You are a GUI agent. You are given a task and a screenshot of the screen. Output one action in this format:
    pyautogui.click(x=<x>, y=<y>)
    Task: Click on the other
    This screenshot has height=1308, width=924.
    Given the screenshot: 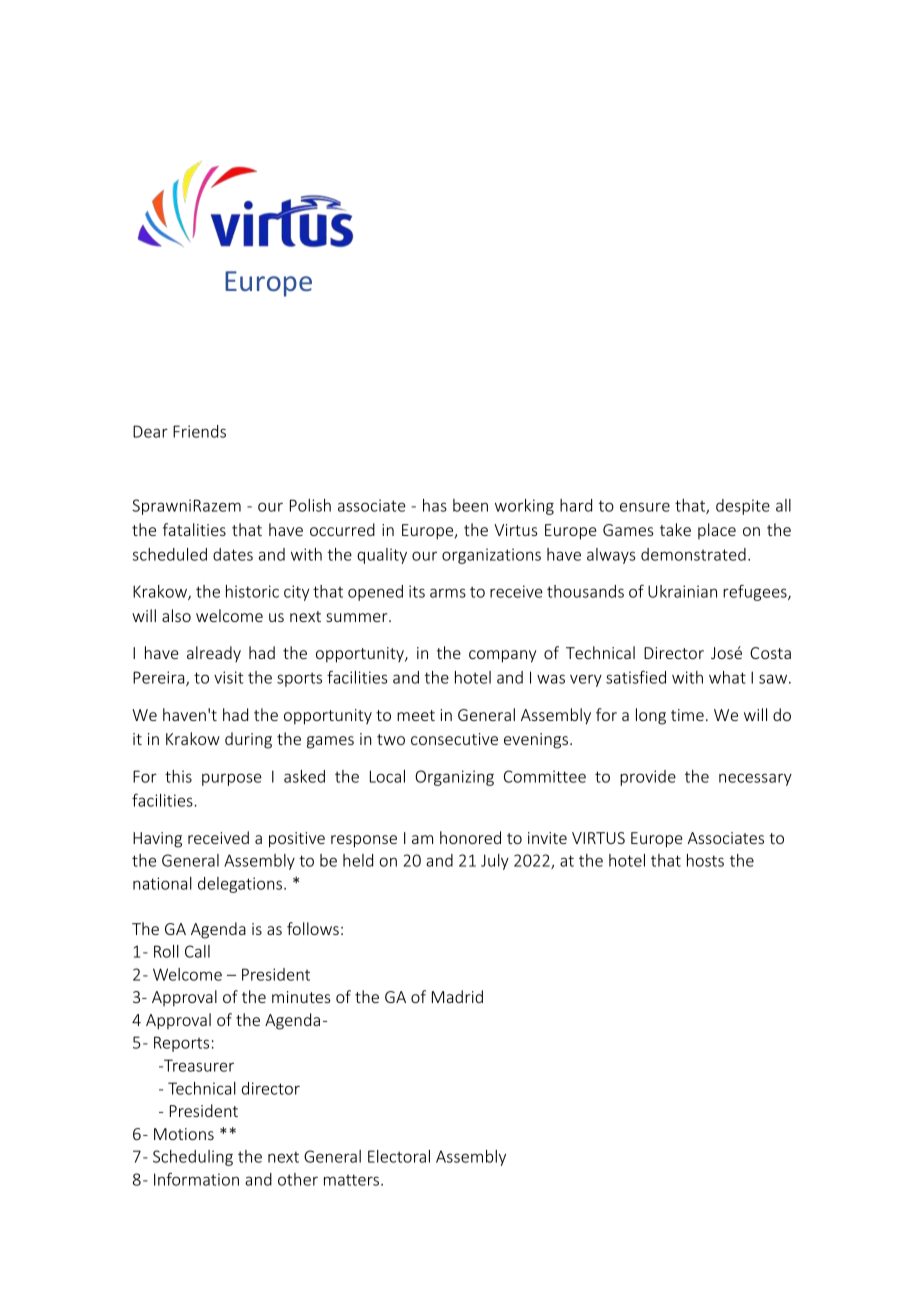 What is the action you would take?
    pyautogui.click(x=298, y=1179)
